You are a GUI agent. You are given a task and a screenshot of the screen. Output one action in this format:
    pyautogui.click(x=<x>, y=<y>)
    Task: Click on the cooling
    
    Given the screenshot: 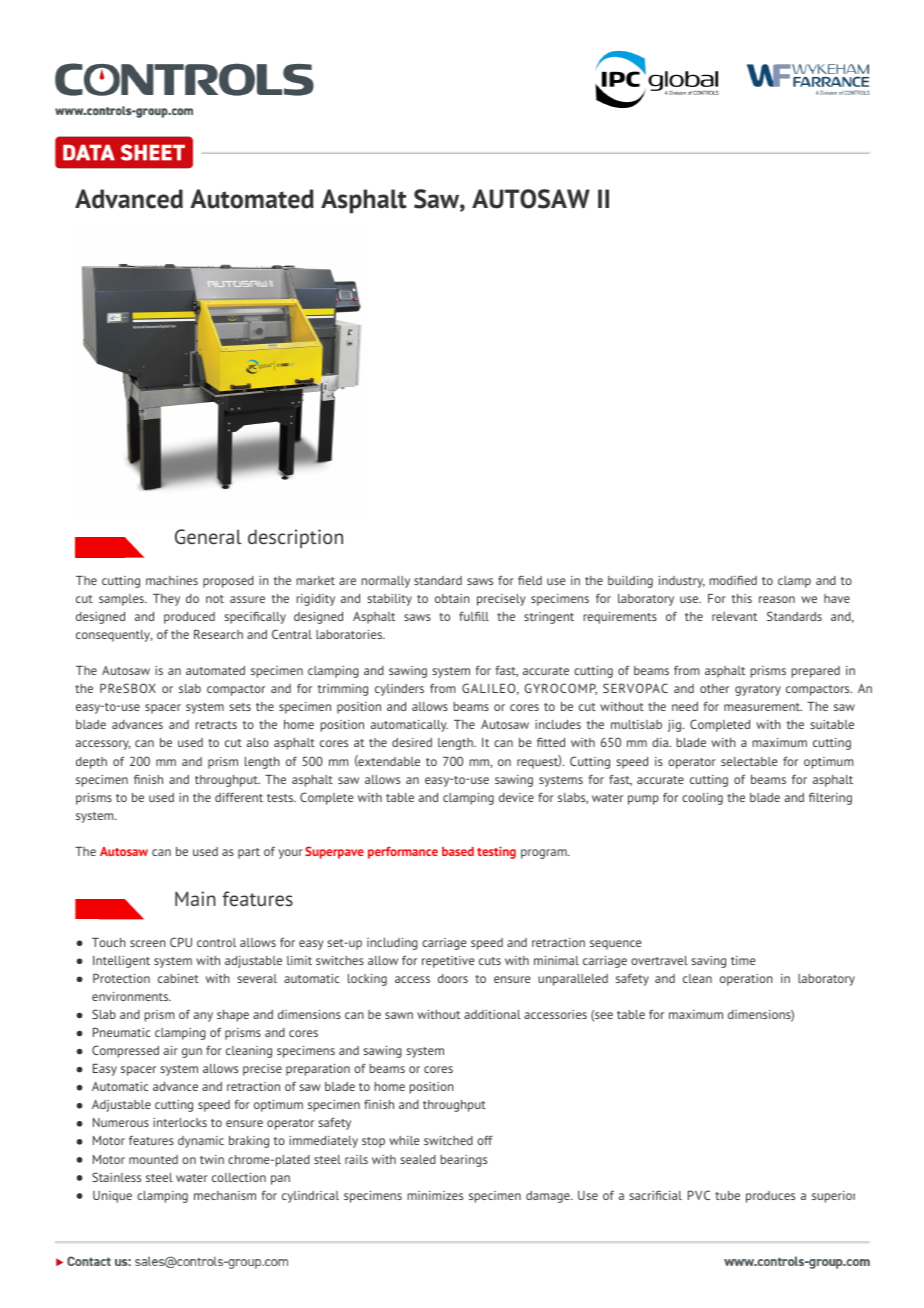 What is the action you would take?
    pyautogui.click(x=702, y=799)
